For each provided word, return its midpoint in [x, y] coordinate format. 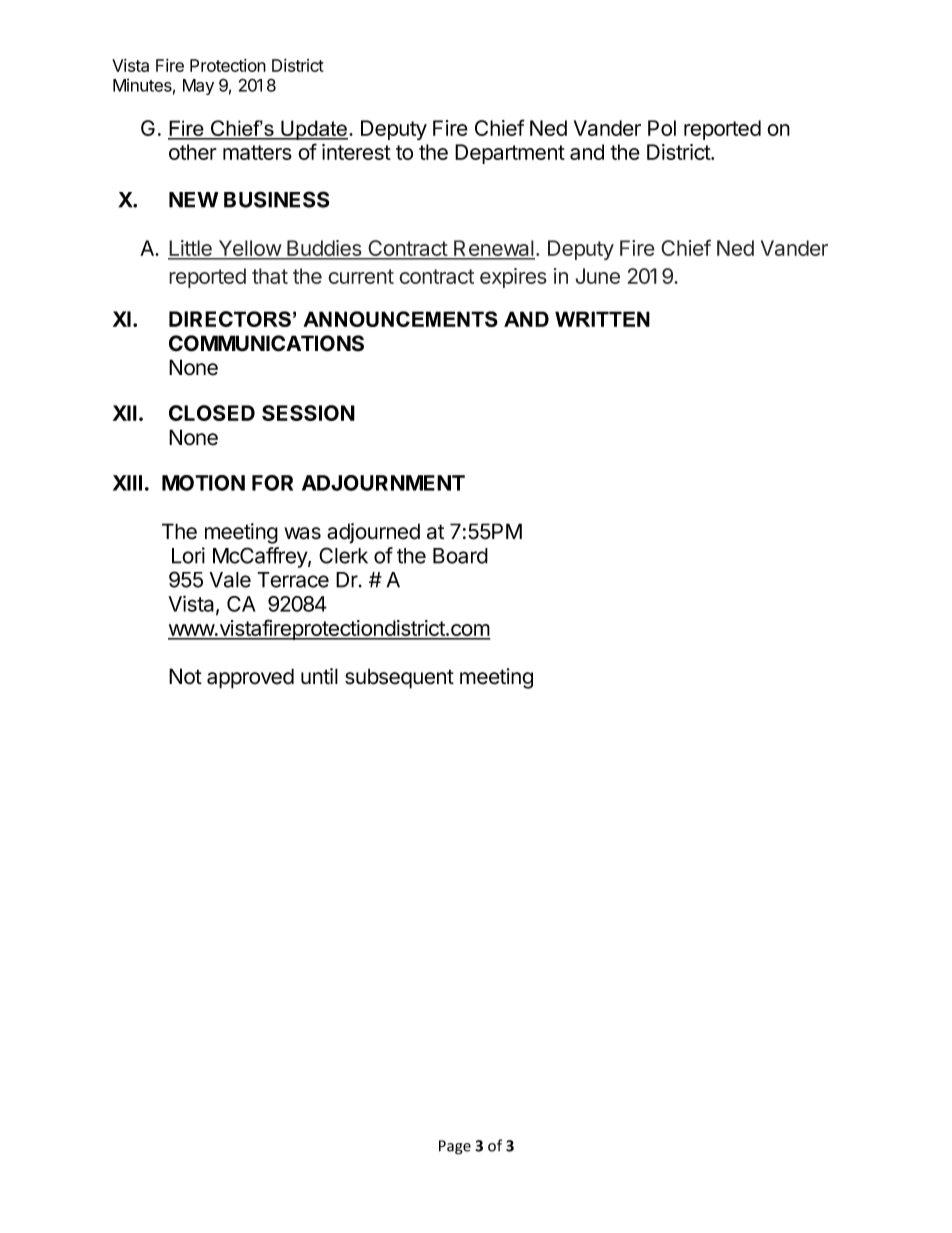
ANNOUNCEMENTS [400, 319]
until [319, 676]
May [198, 87]
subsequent [399, 678]
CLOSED [212, 413]
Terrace [293, 580]
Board [460, 556]
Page [455, 1147]
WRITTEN [602, 319]
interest [356, 152]
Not [185, 676]
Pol [662, 128]
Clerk [343, 555]
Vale [230, 580]
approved [250, 678]
